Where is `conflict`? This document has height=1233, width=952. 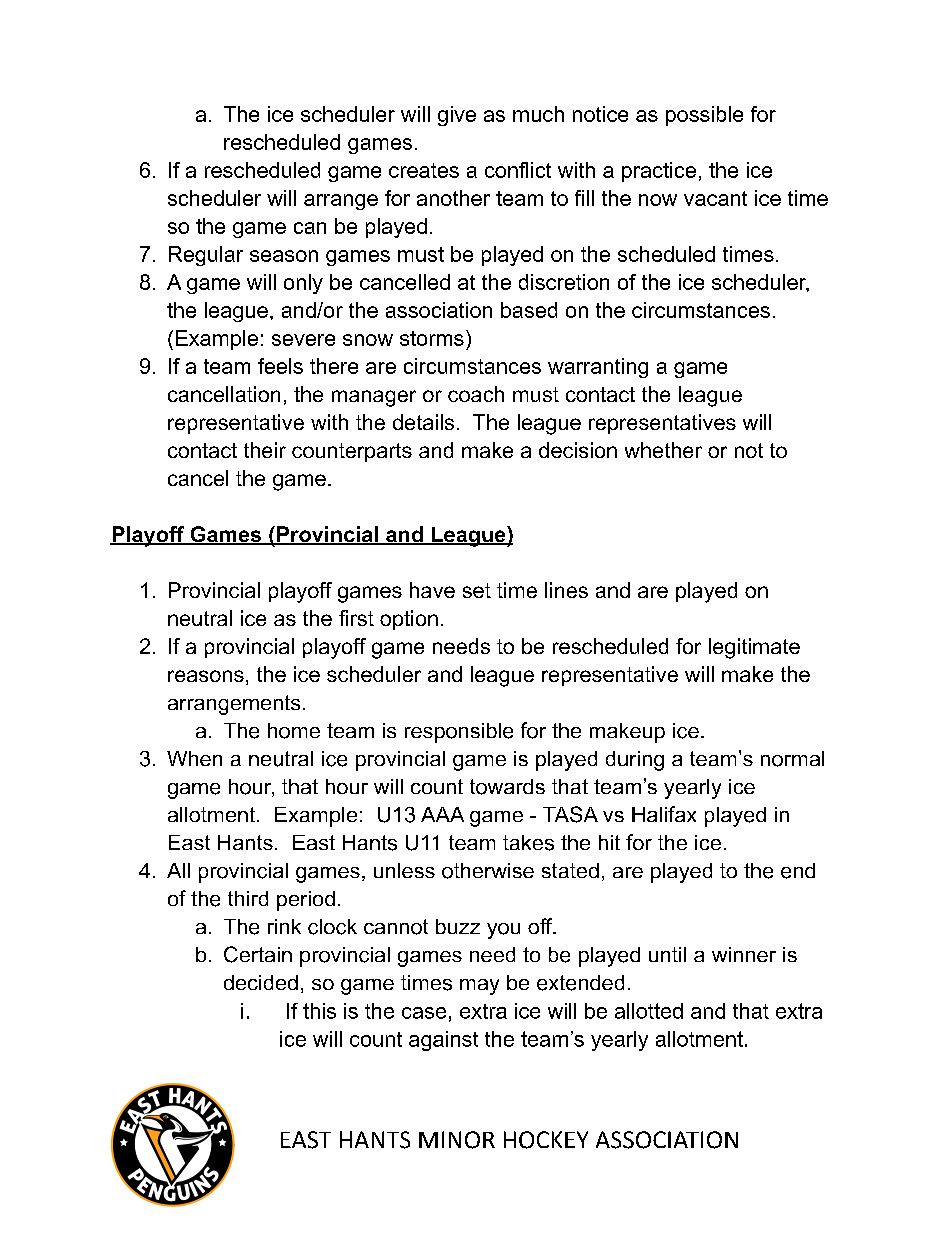
conflict is located at coordinates (518, 170).
